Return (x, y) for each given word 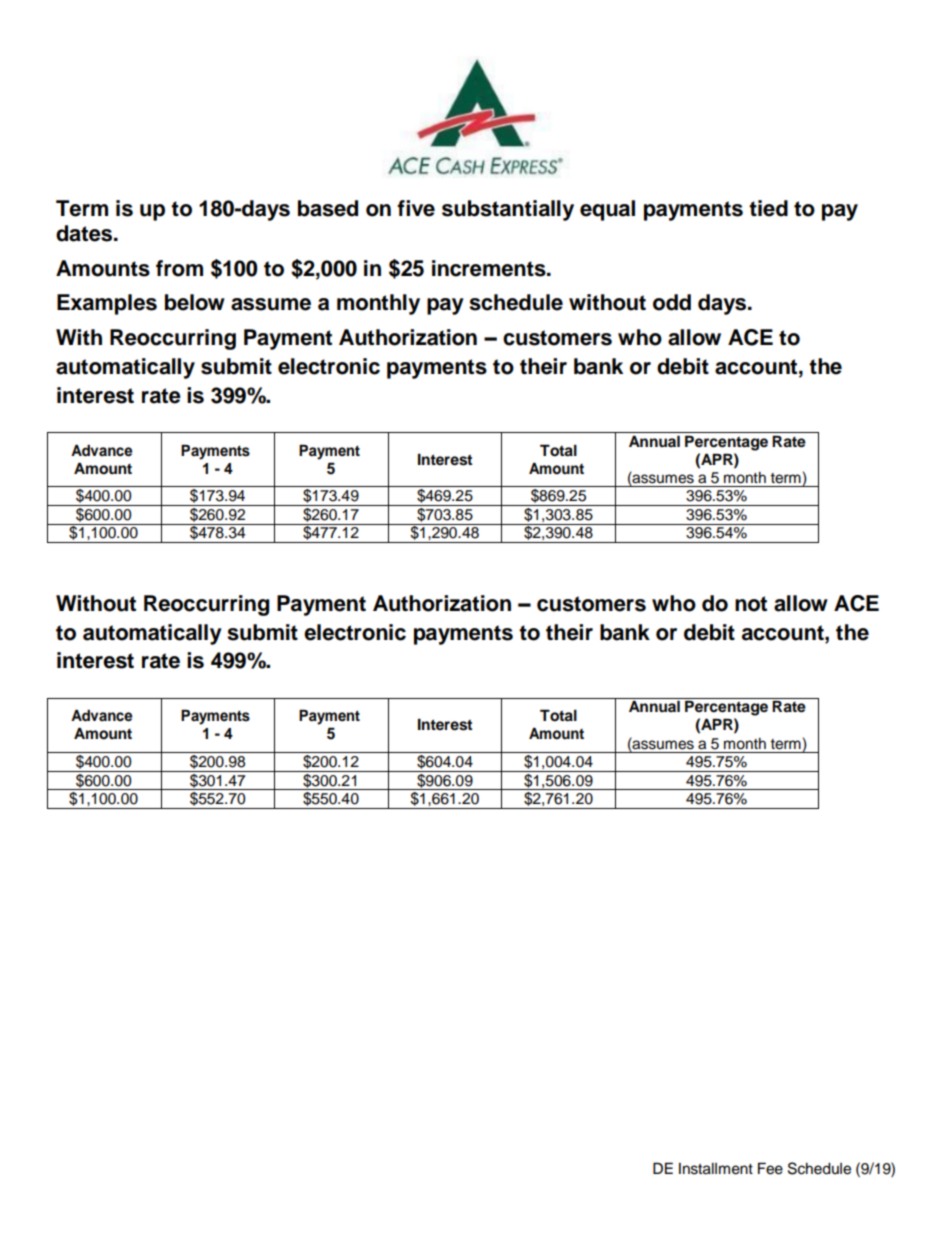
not (751, 604)
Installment (716, 1169)
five (416, 208)
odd (672, 302)
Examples (107, 304)
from (179, 268)
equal (607, 210)
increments (490, 268)
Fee (770, 1168)
